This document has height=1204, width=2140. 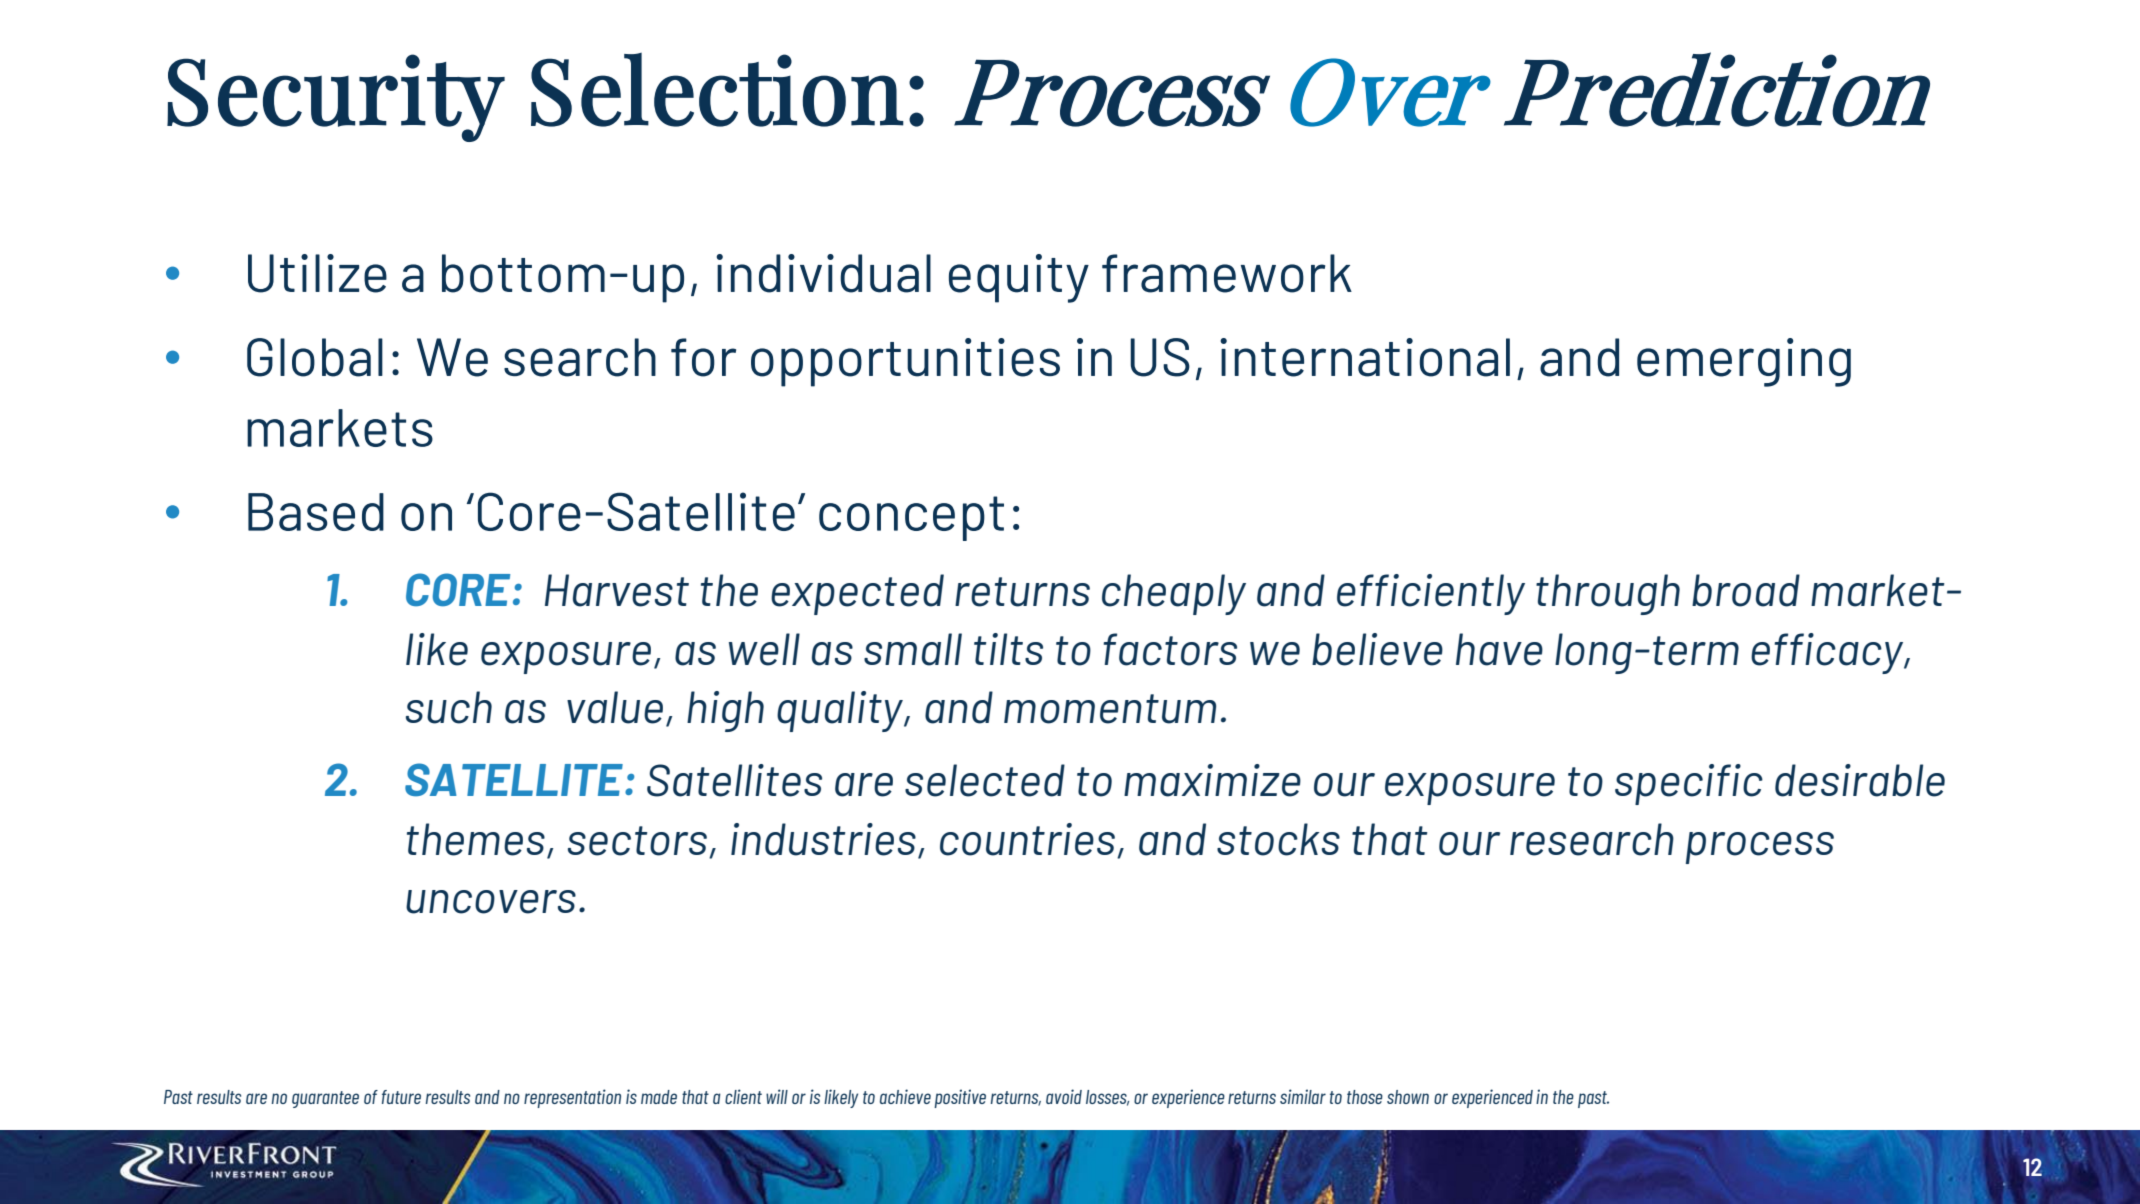 I want to click on avoid, so click(x=1064, y=1096).
